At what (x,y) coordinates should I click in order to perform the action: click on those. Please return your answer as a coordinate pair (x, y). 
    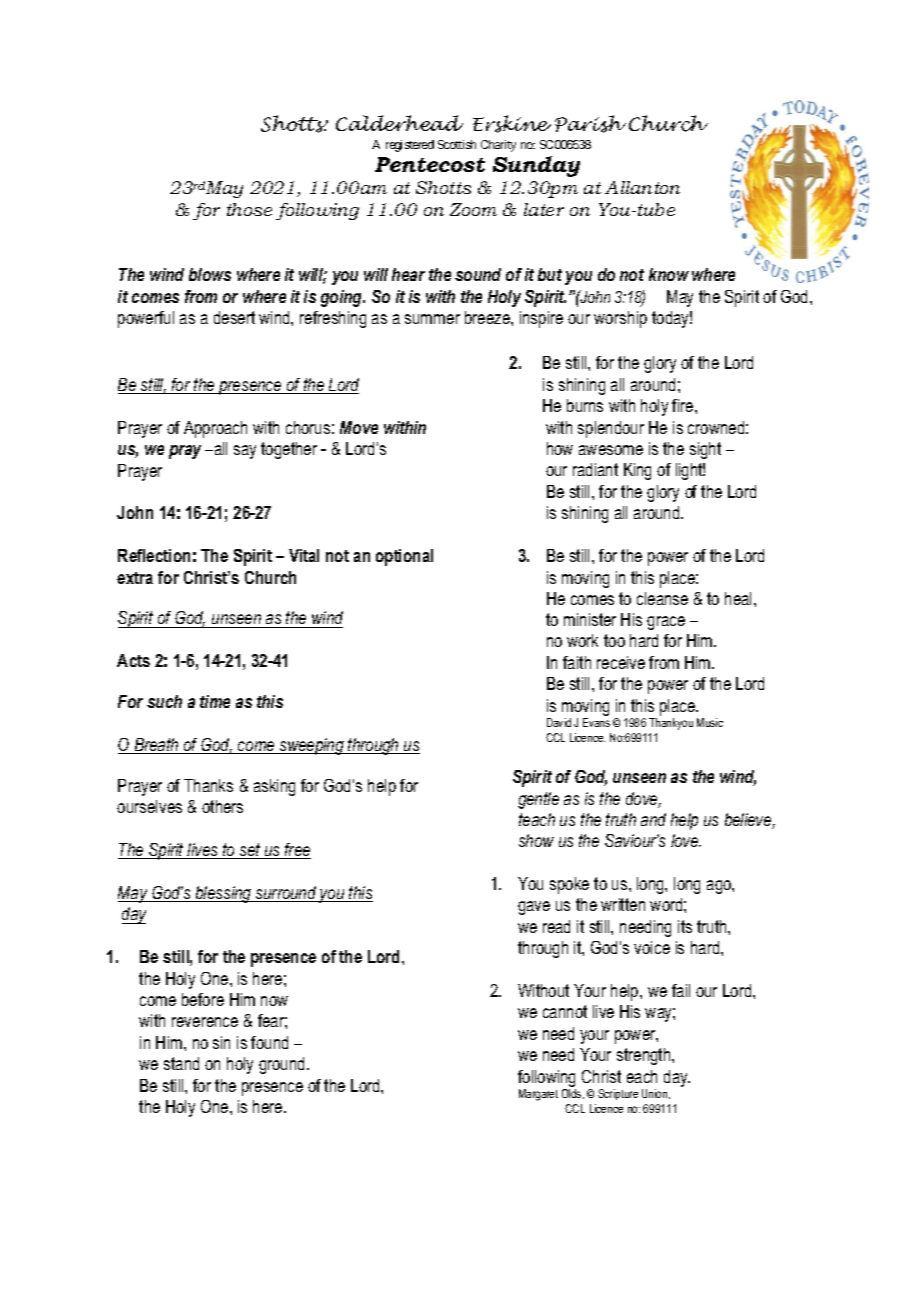
    Looking at the image, I should click on (249, 209).
